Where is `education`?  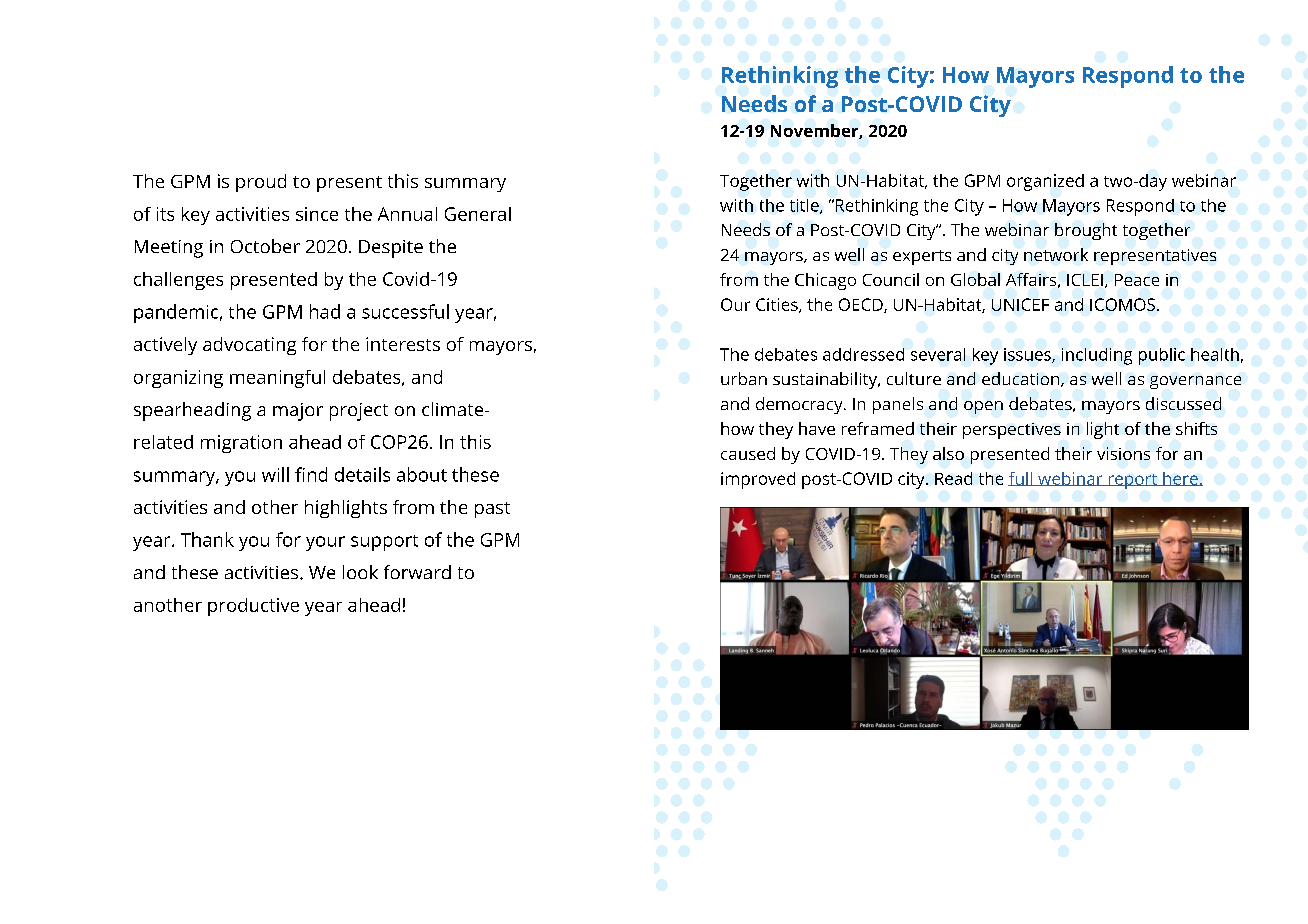 education is located at coordinates (1022, 379).
